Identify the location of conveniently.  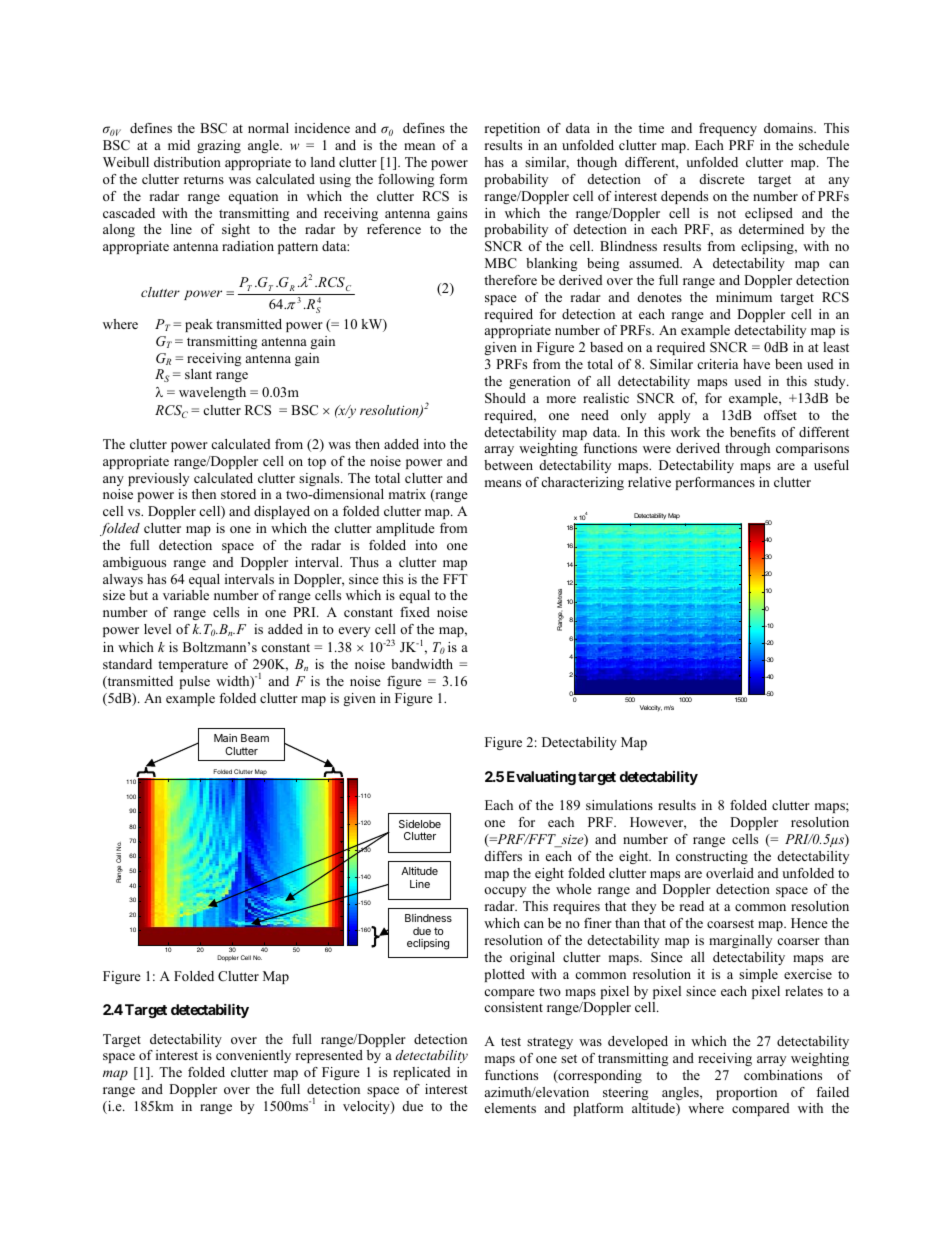
(253, 1056).
